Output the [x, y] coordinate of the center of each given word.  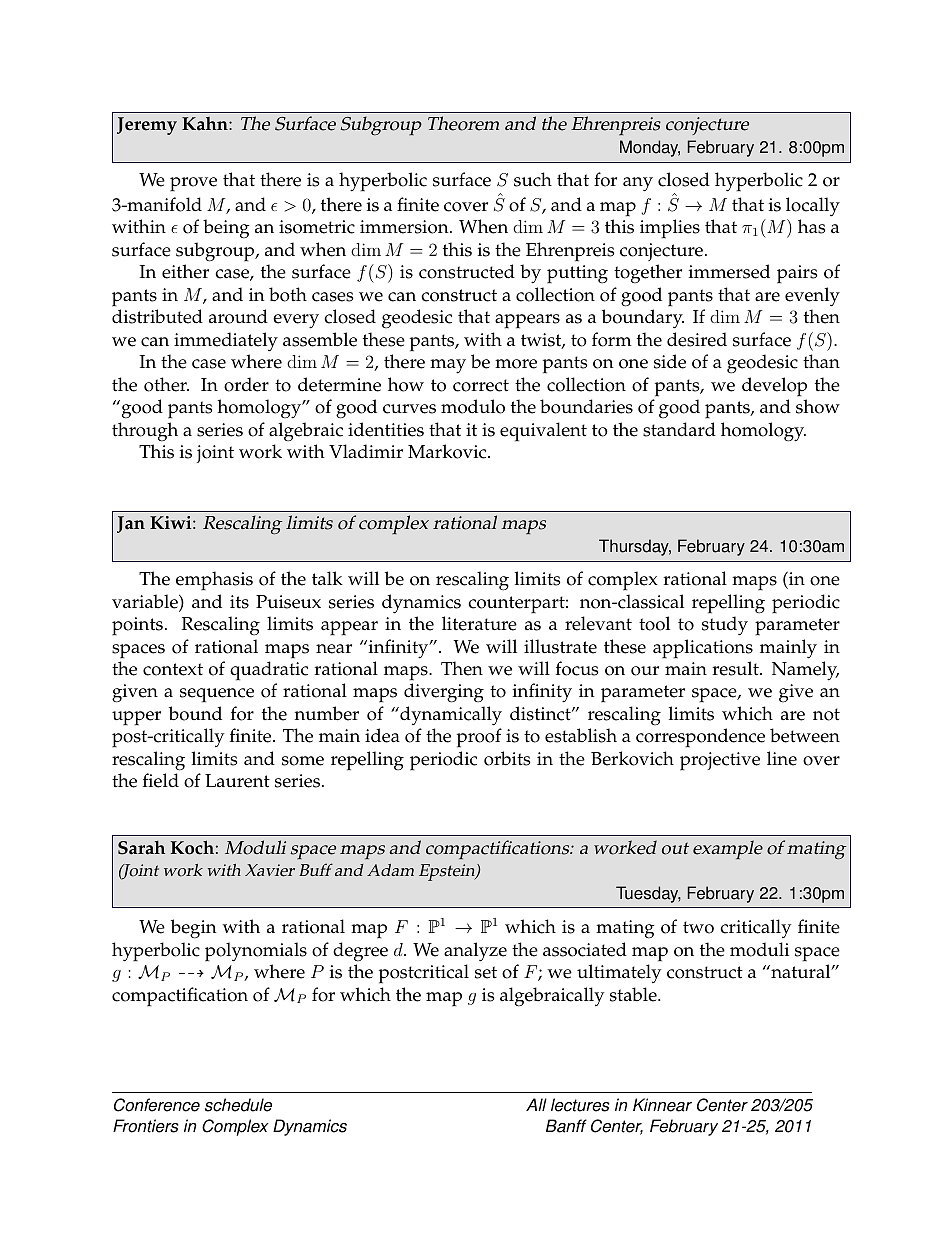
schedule [238, 1105]
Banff [566, 1126]
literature [479, 623]
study [725, 626]
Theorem [463, 123]
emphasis [214, 581]
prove [193, 184]
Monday [650, 148]
